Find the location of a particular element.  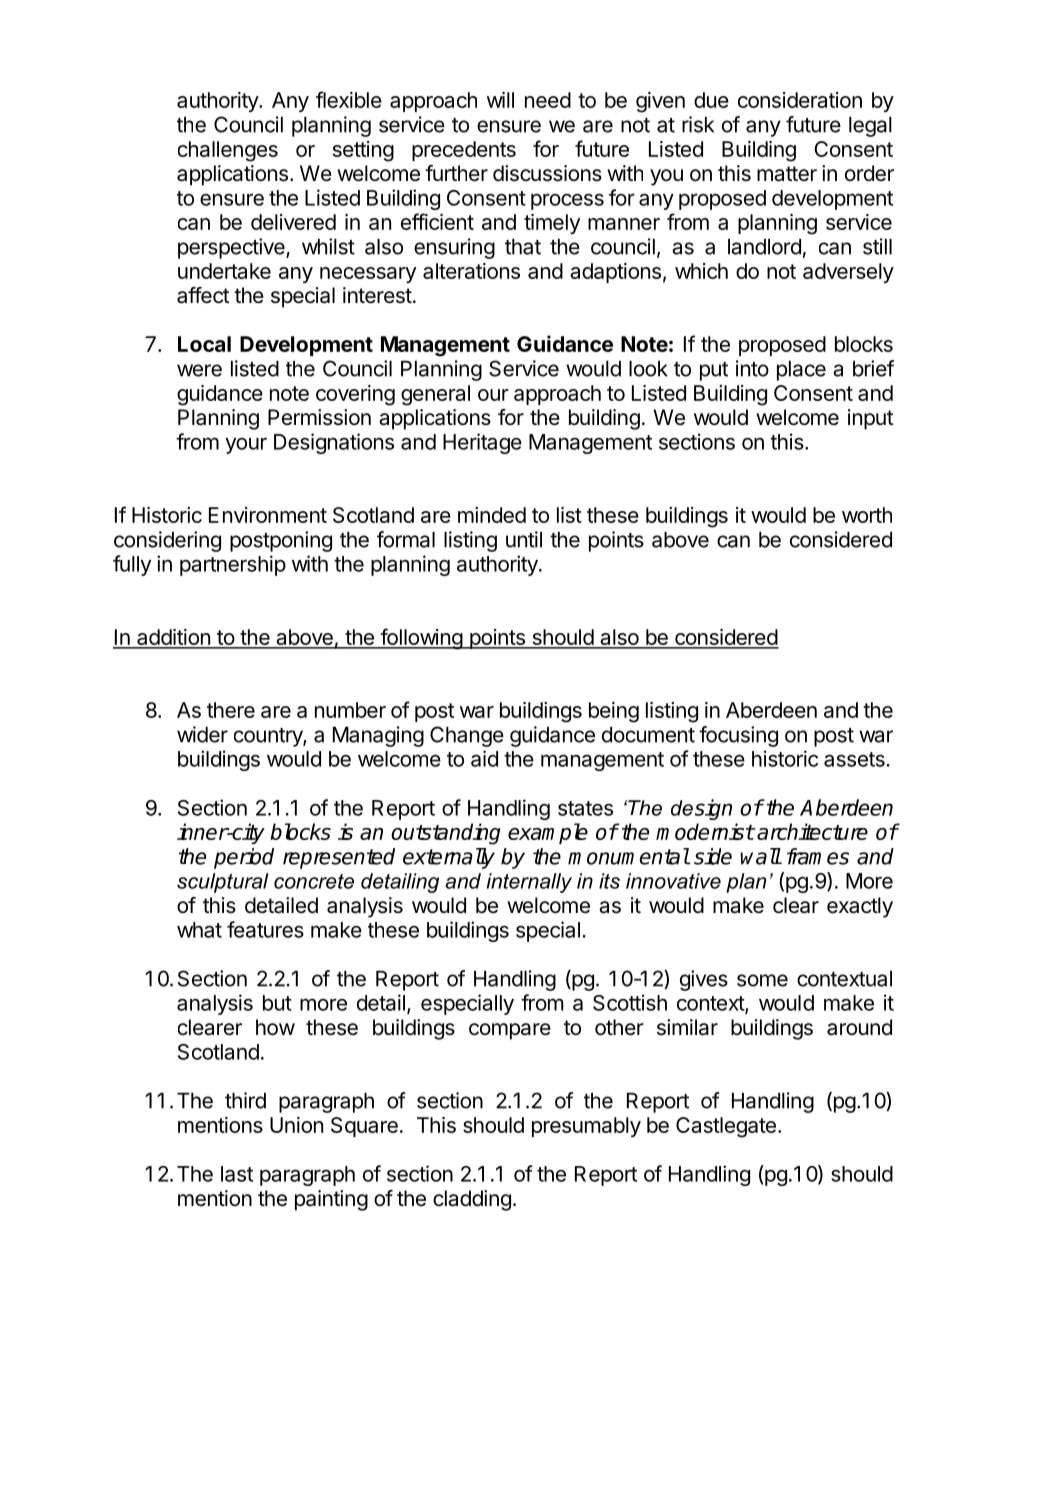

following is located at coordinates (421, 639).
